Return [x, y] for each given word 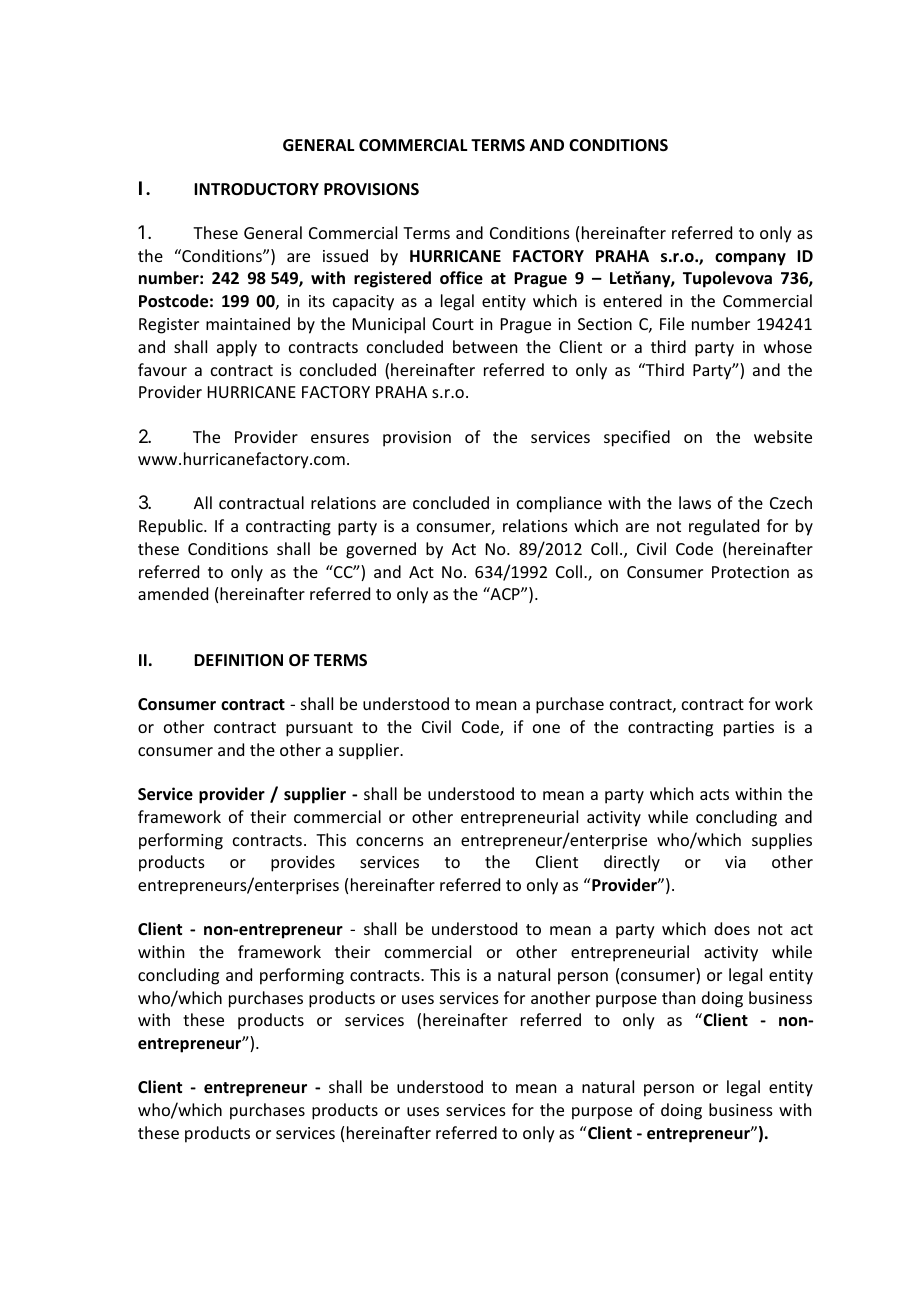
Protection [750, 572]
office [461, 278]
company [750, 259]
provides [303, 863]
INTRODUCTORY [256, 189]
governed [381, 550]
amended [173, 593]
